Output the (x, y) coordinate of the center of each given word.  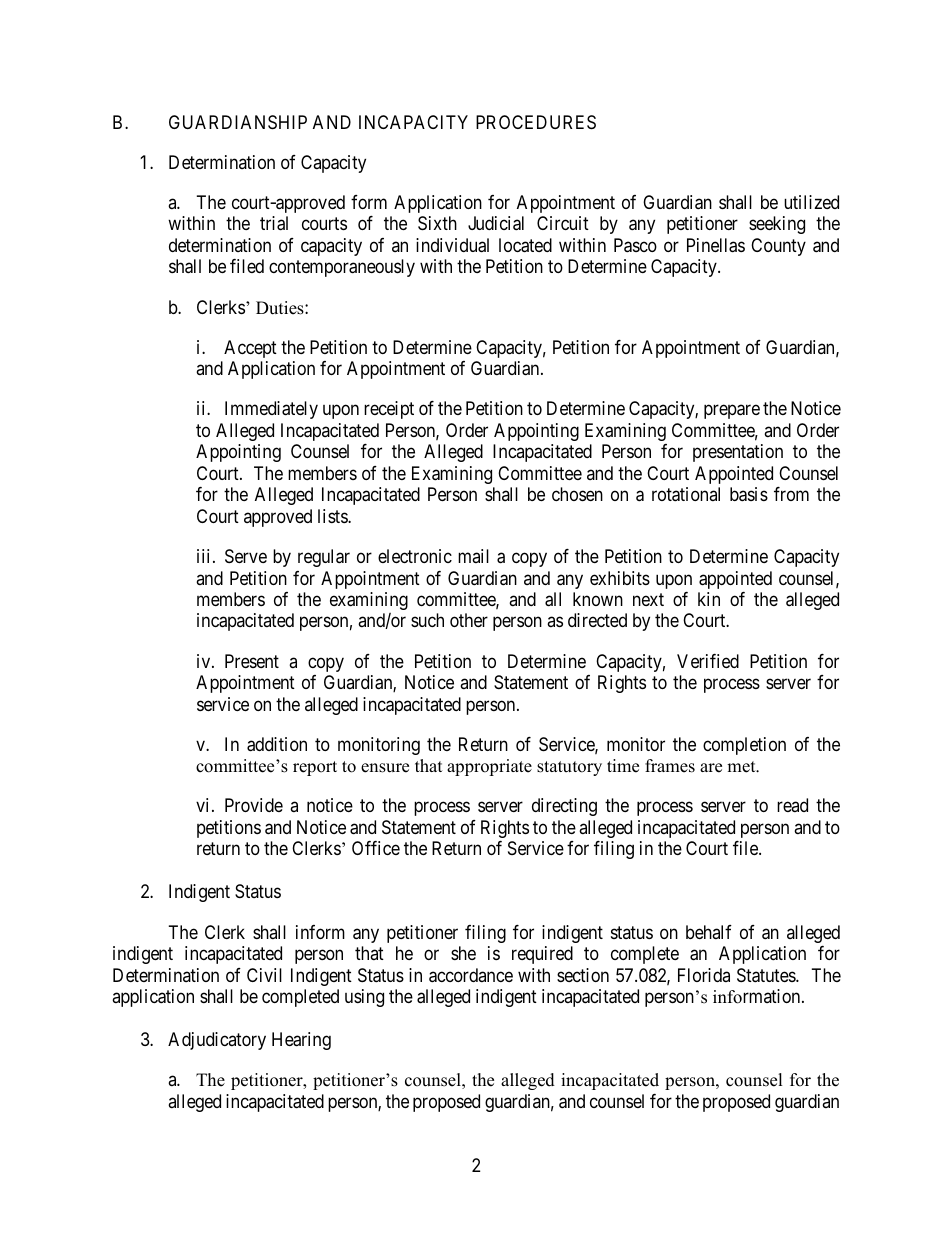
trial (274, 223)
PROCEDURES (536, 122)
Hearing (301, 1041)
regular (324, 558)
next (648, 599)
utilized (811, 202)
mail (473, 556)
